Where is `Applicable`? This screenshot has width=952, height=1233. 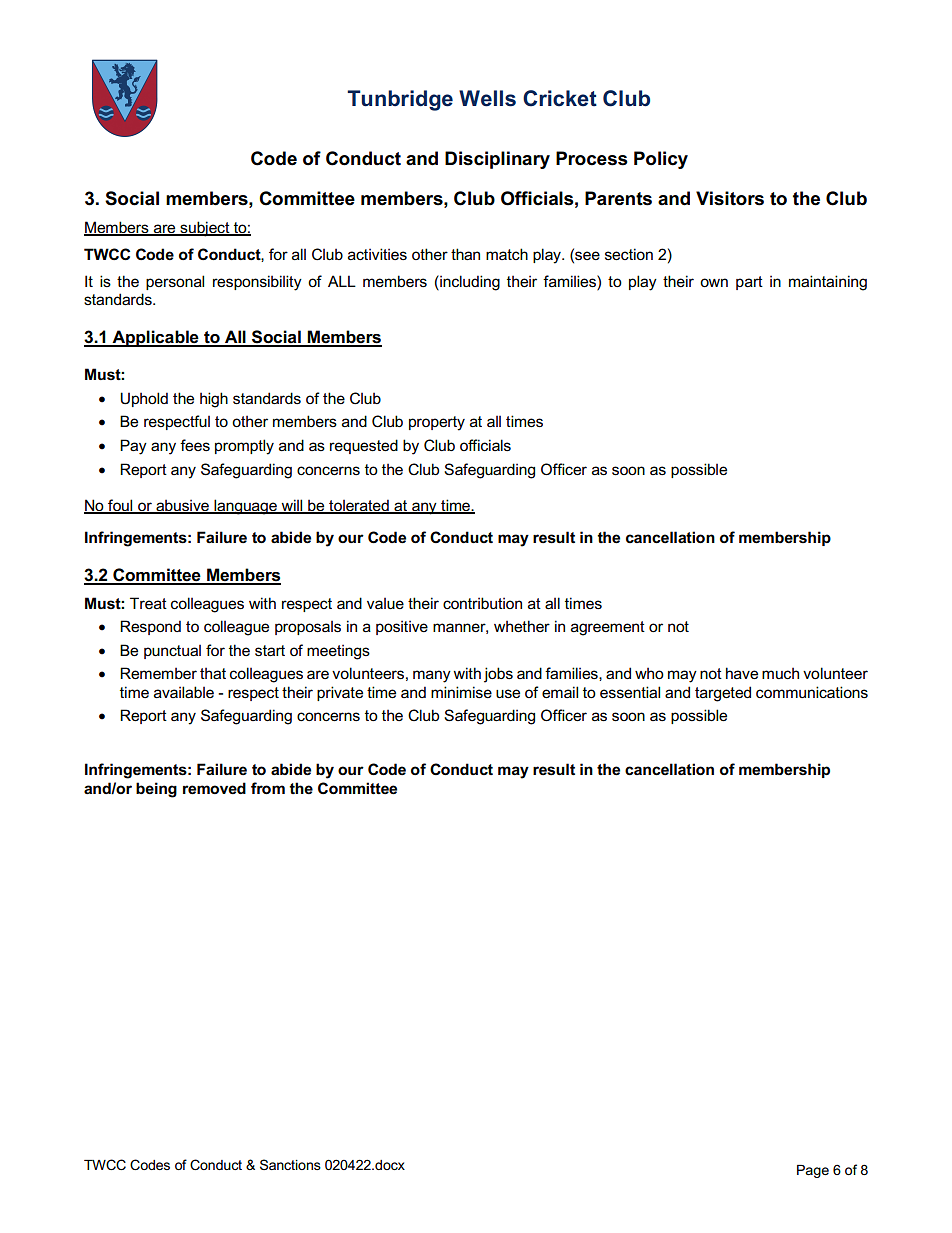 Applicable is located at coordinates (155, 338).
